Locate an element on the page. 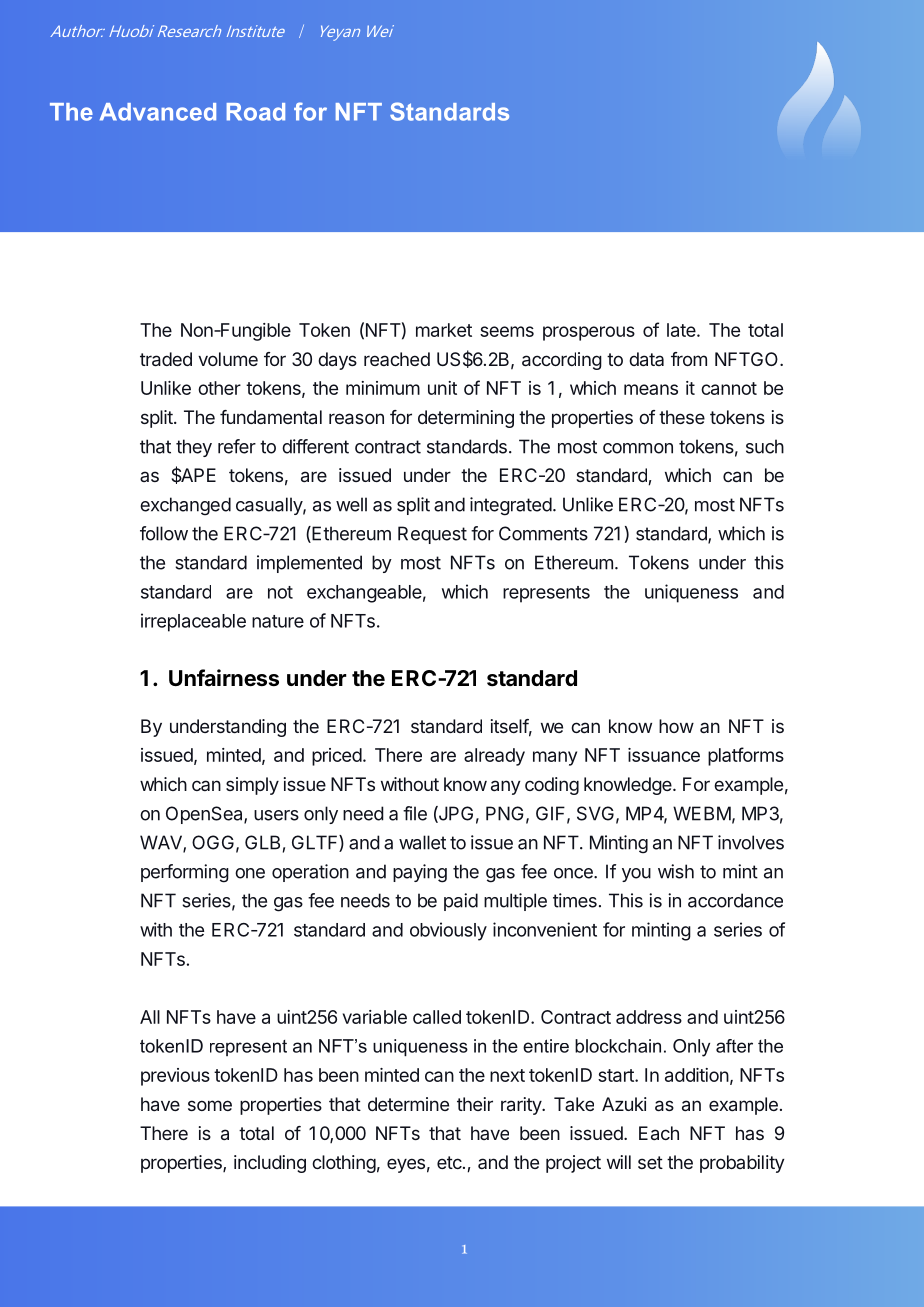 This image has height=1307, width=924. market is located at coordinates (444, 330).
